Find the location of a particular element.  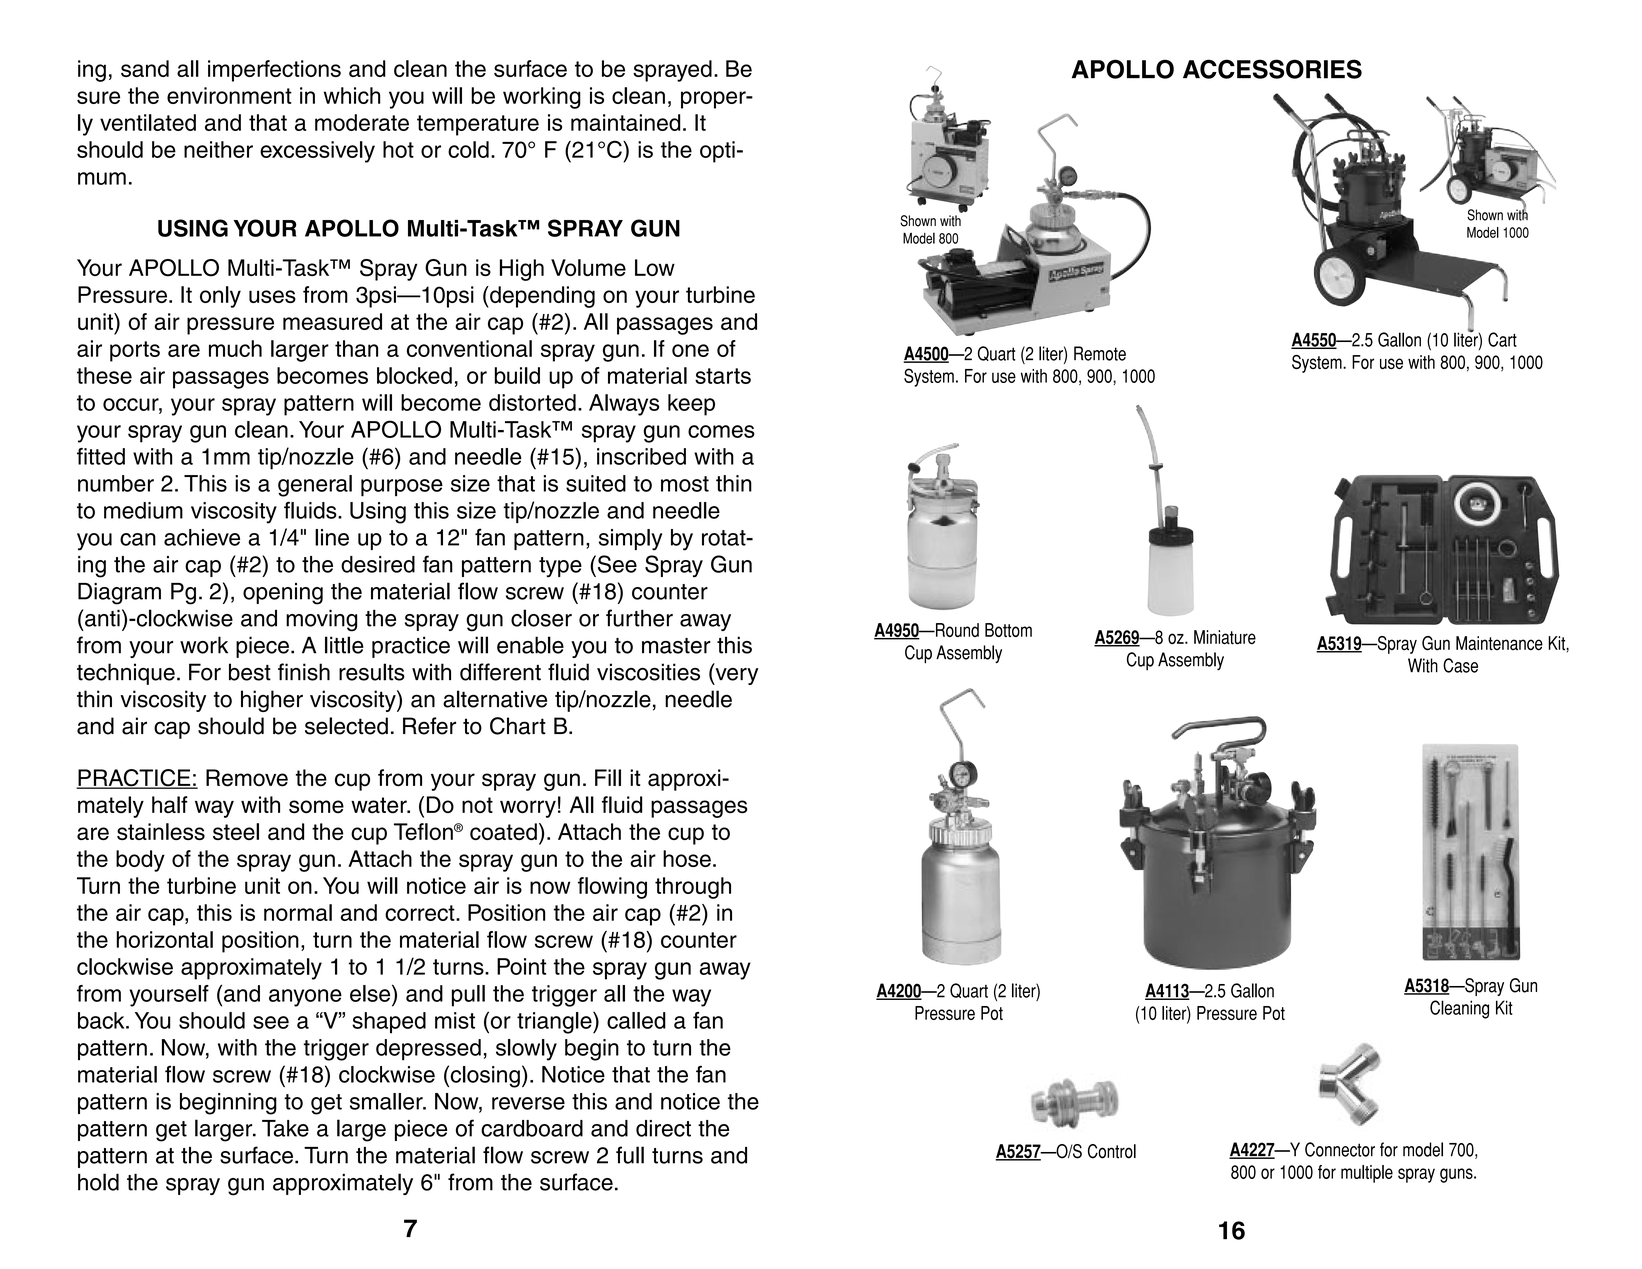

direct is located at coordinates (663, 1128).
